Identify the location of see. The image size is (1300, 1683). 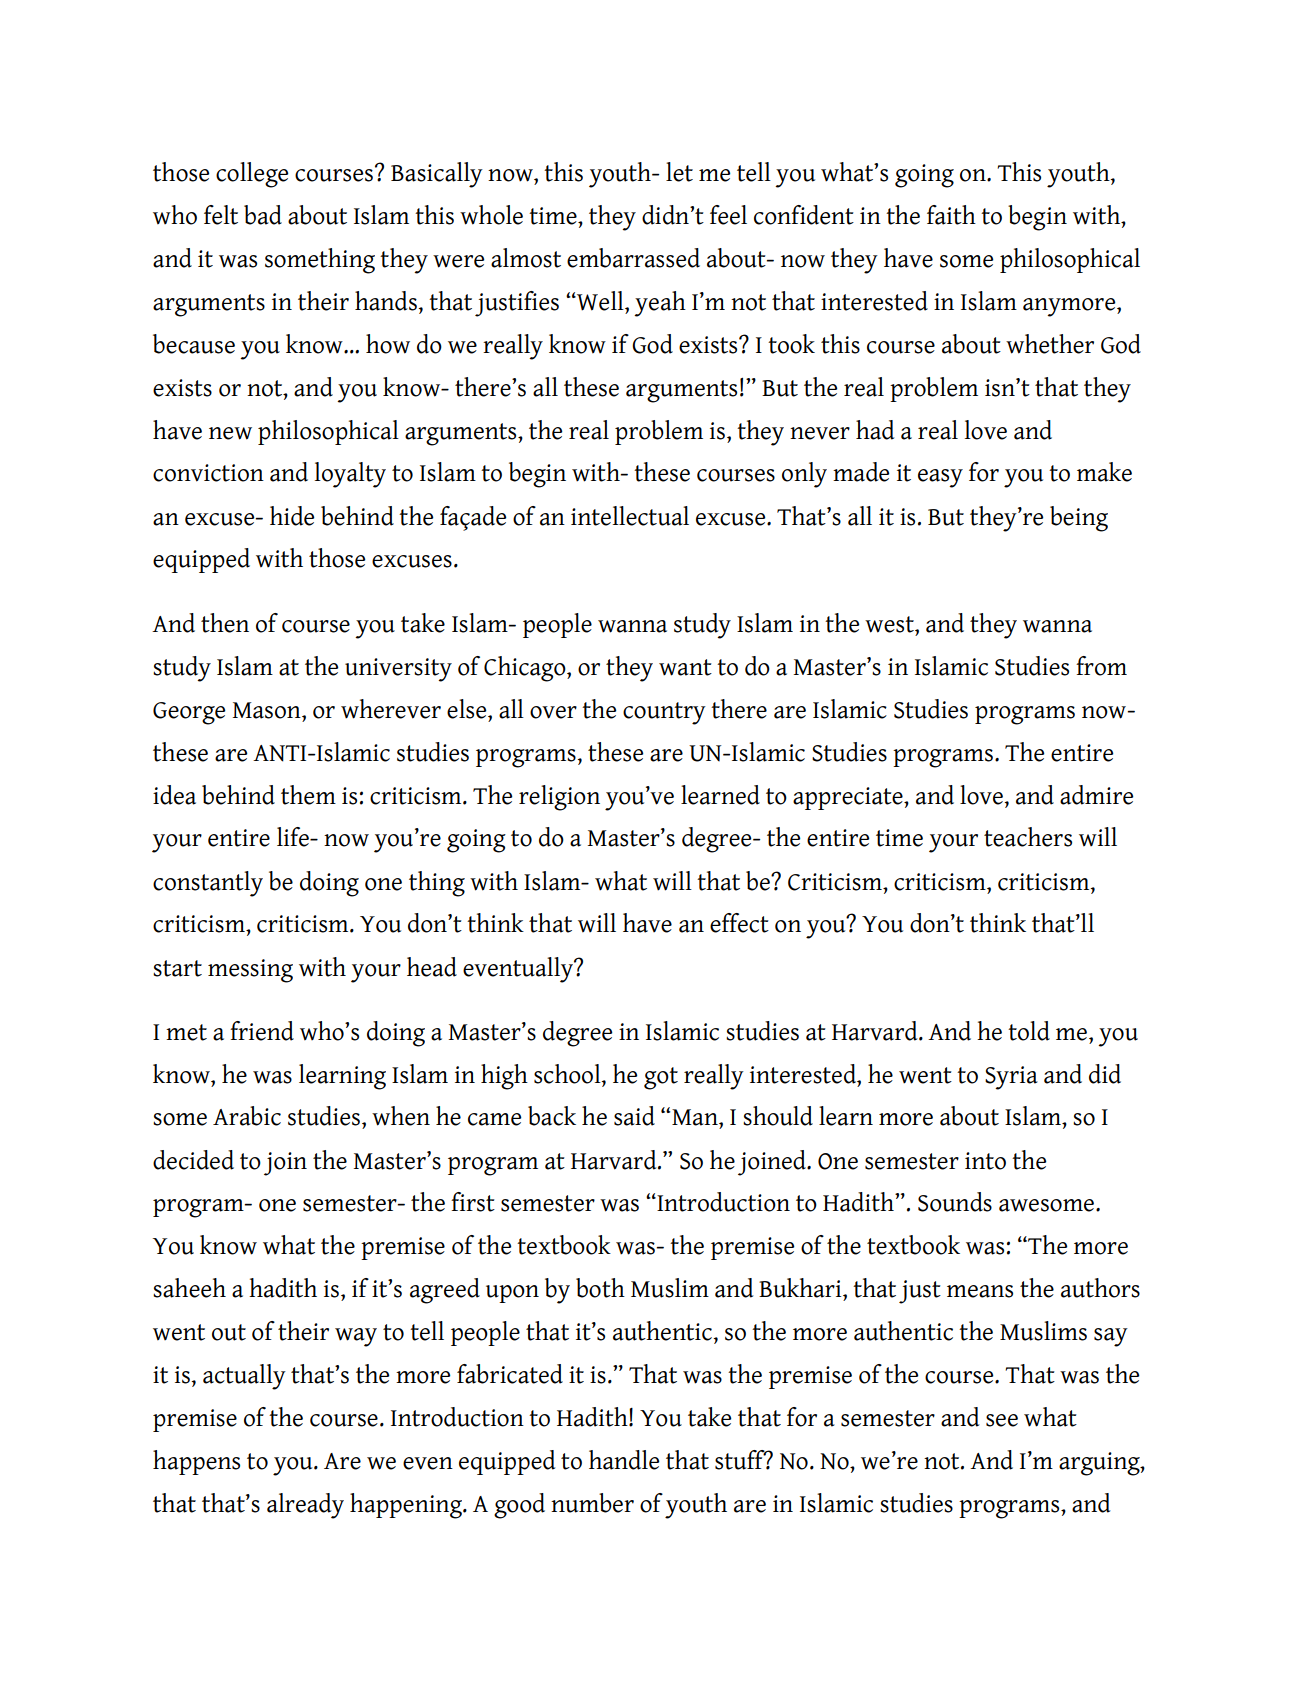
(1002, 1420).
